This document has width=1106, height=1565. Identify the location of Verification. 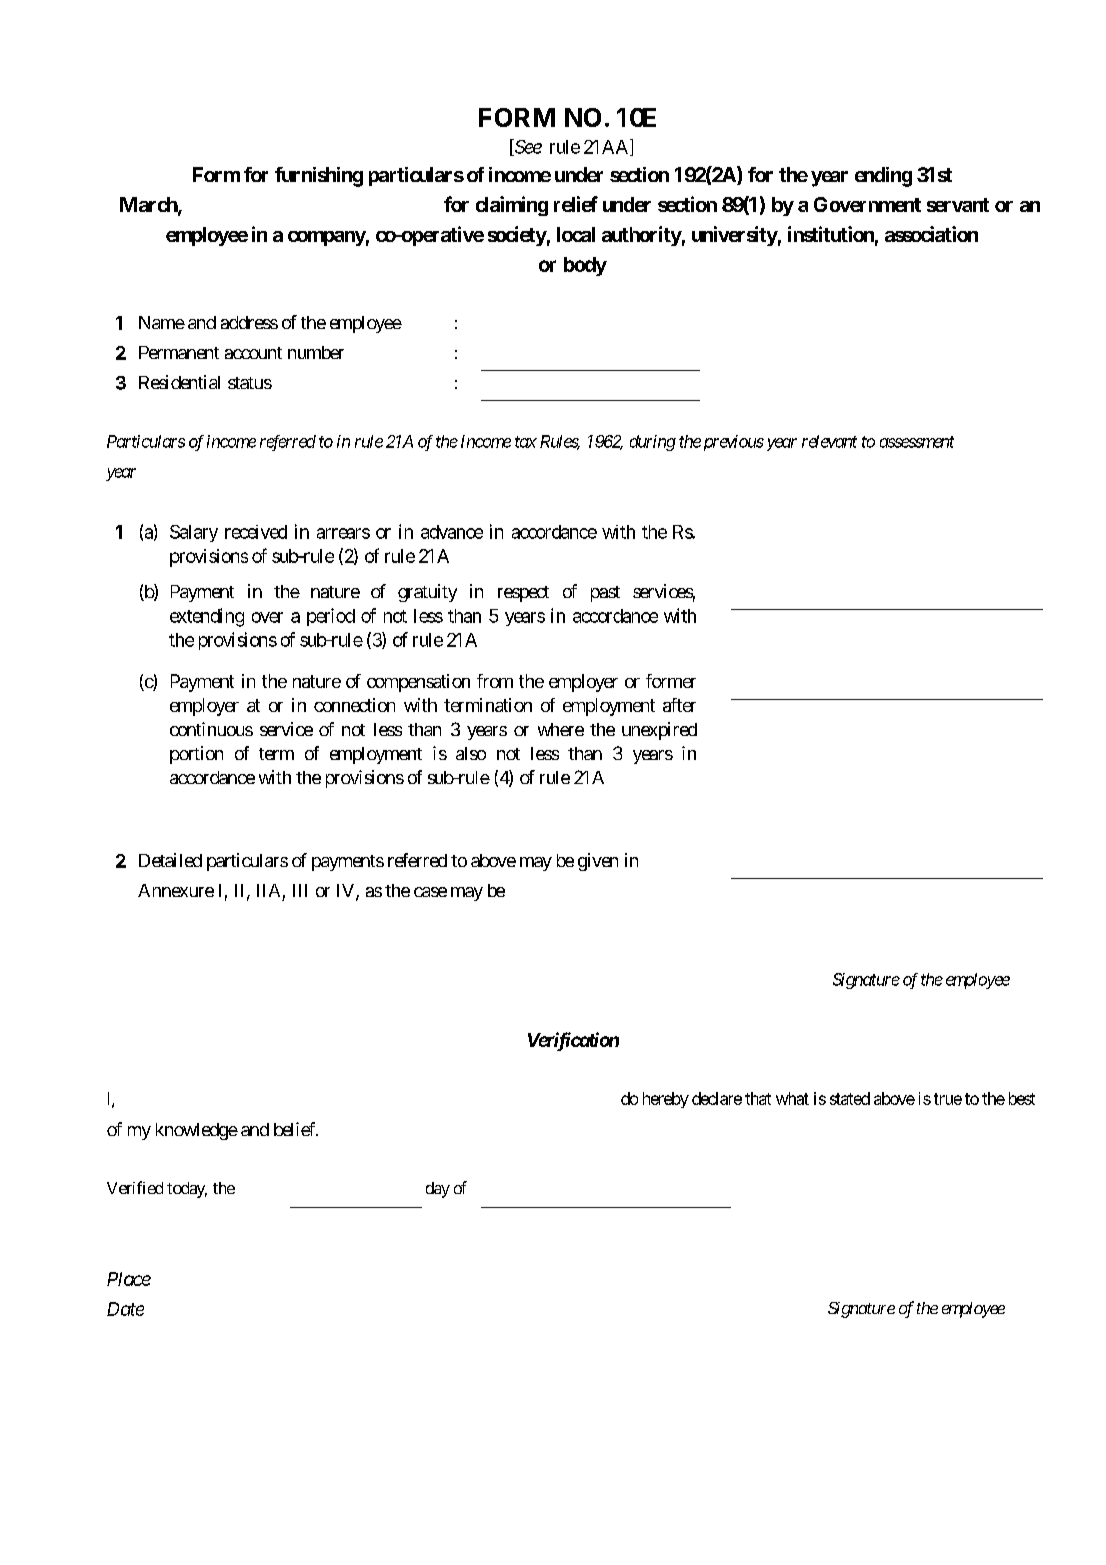
(573, 1041).
